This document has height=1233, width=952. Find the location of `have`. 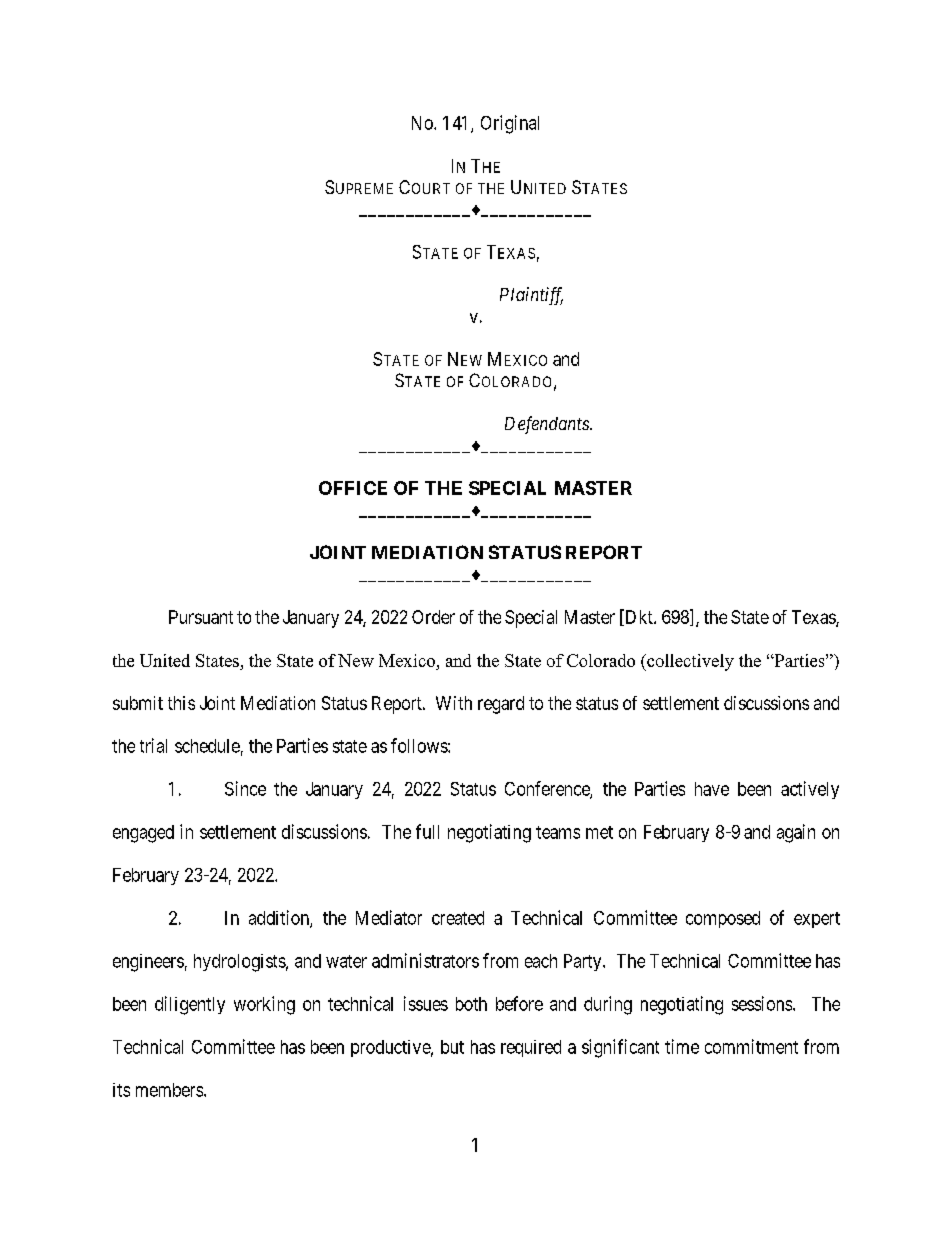

have is located at coordinates (712, 789).
